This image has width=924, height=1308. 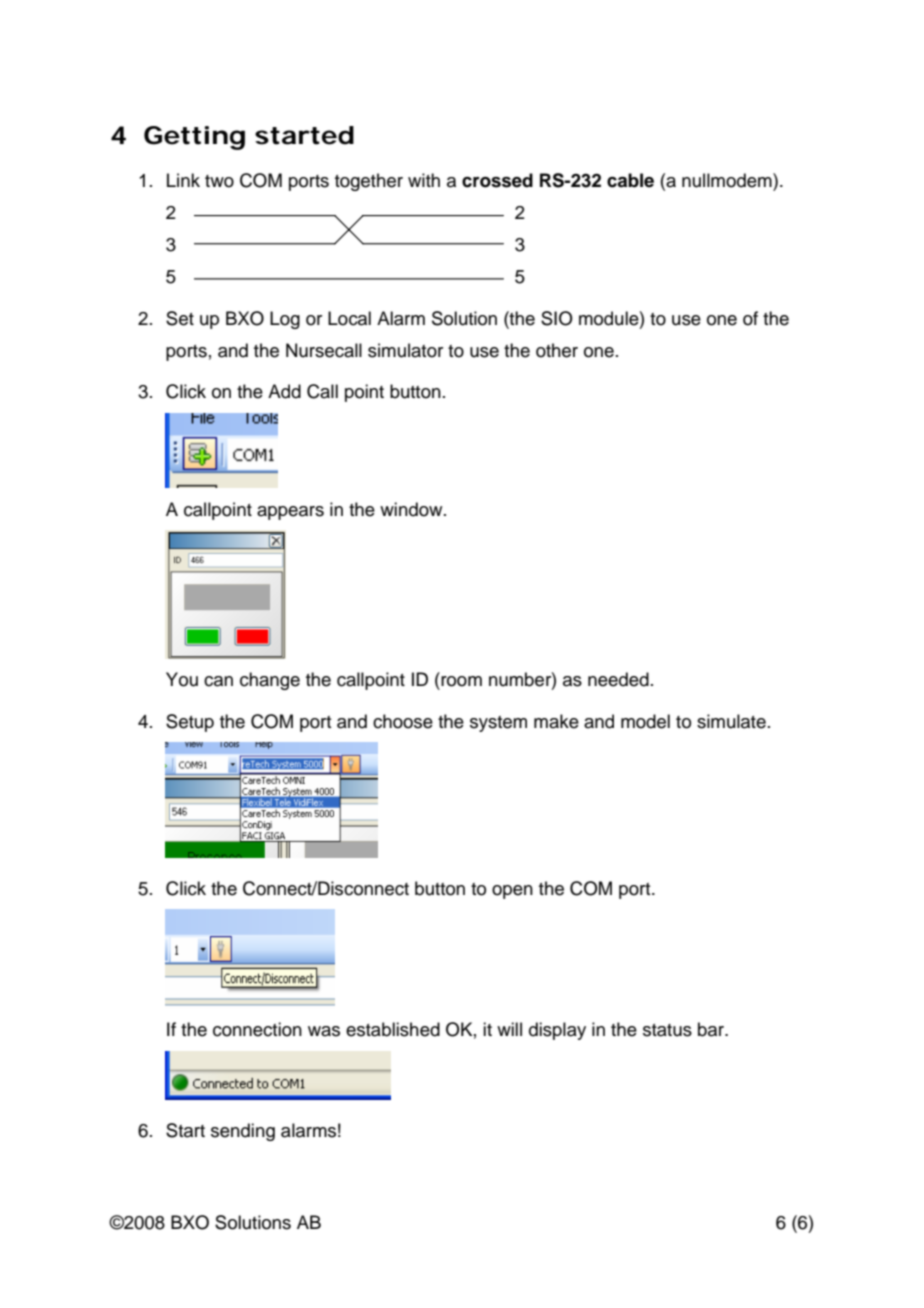 I want to click on window, so click(x=412, y=509).
